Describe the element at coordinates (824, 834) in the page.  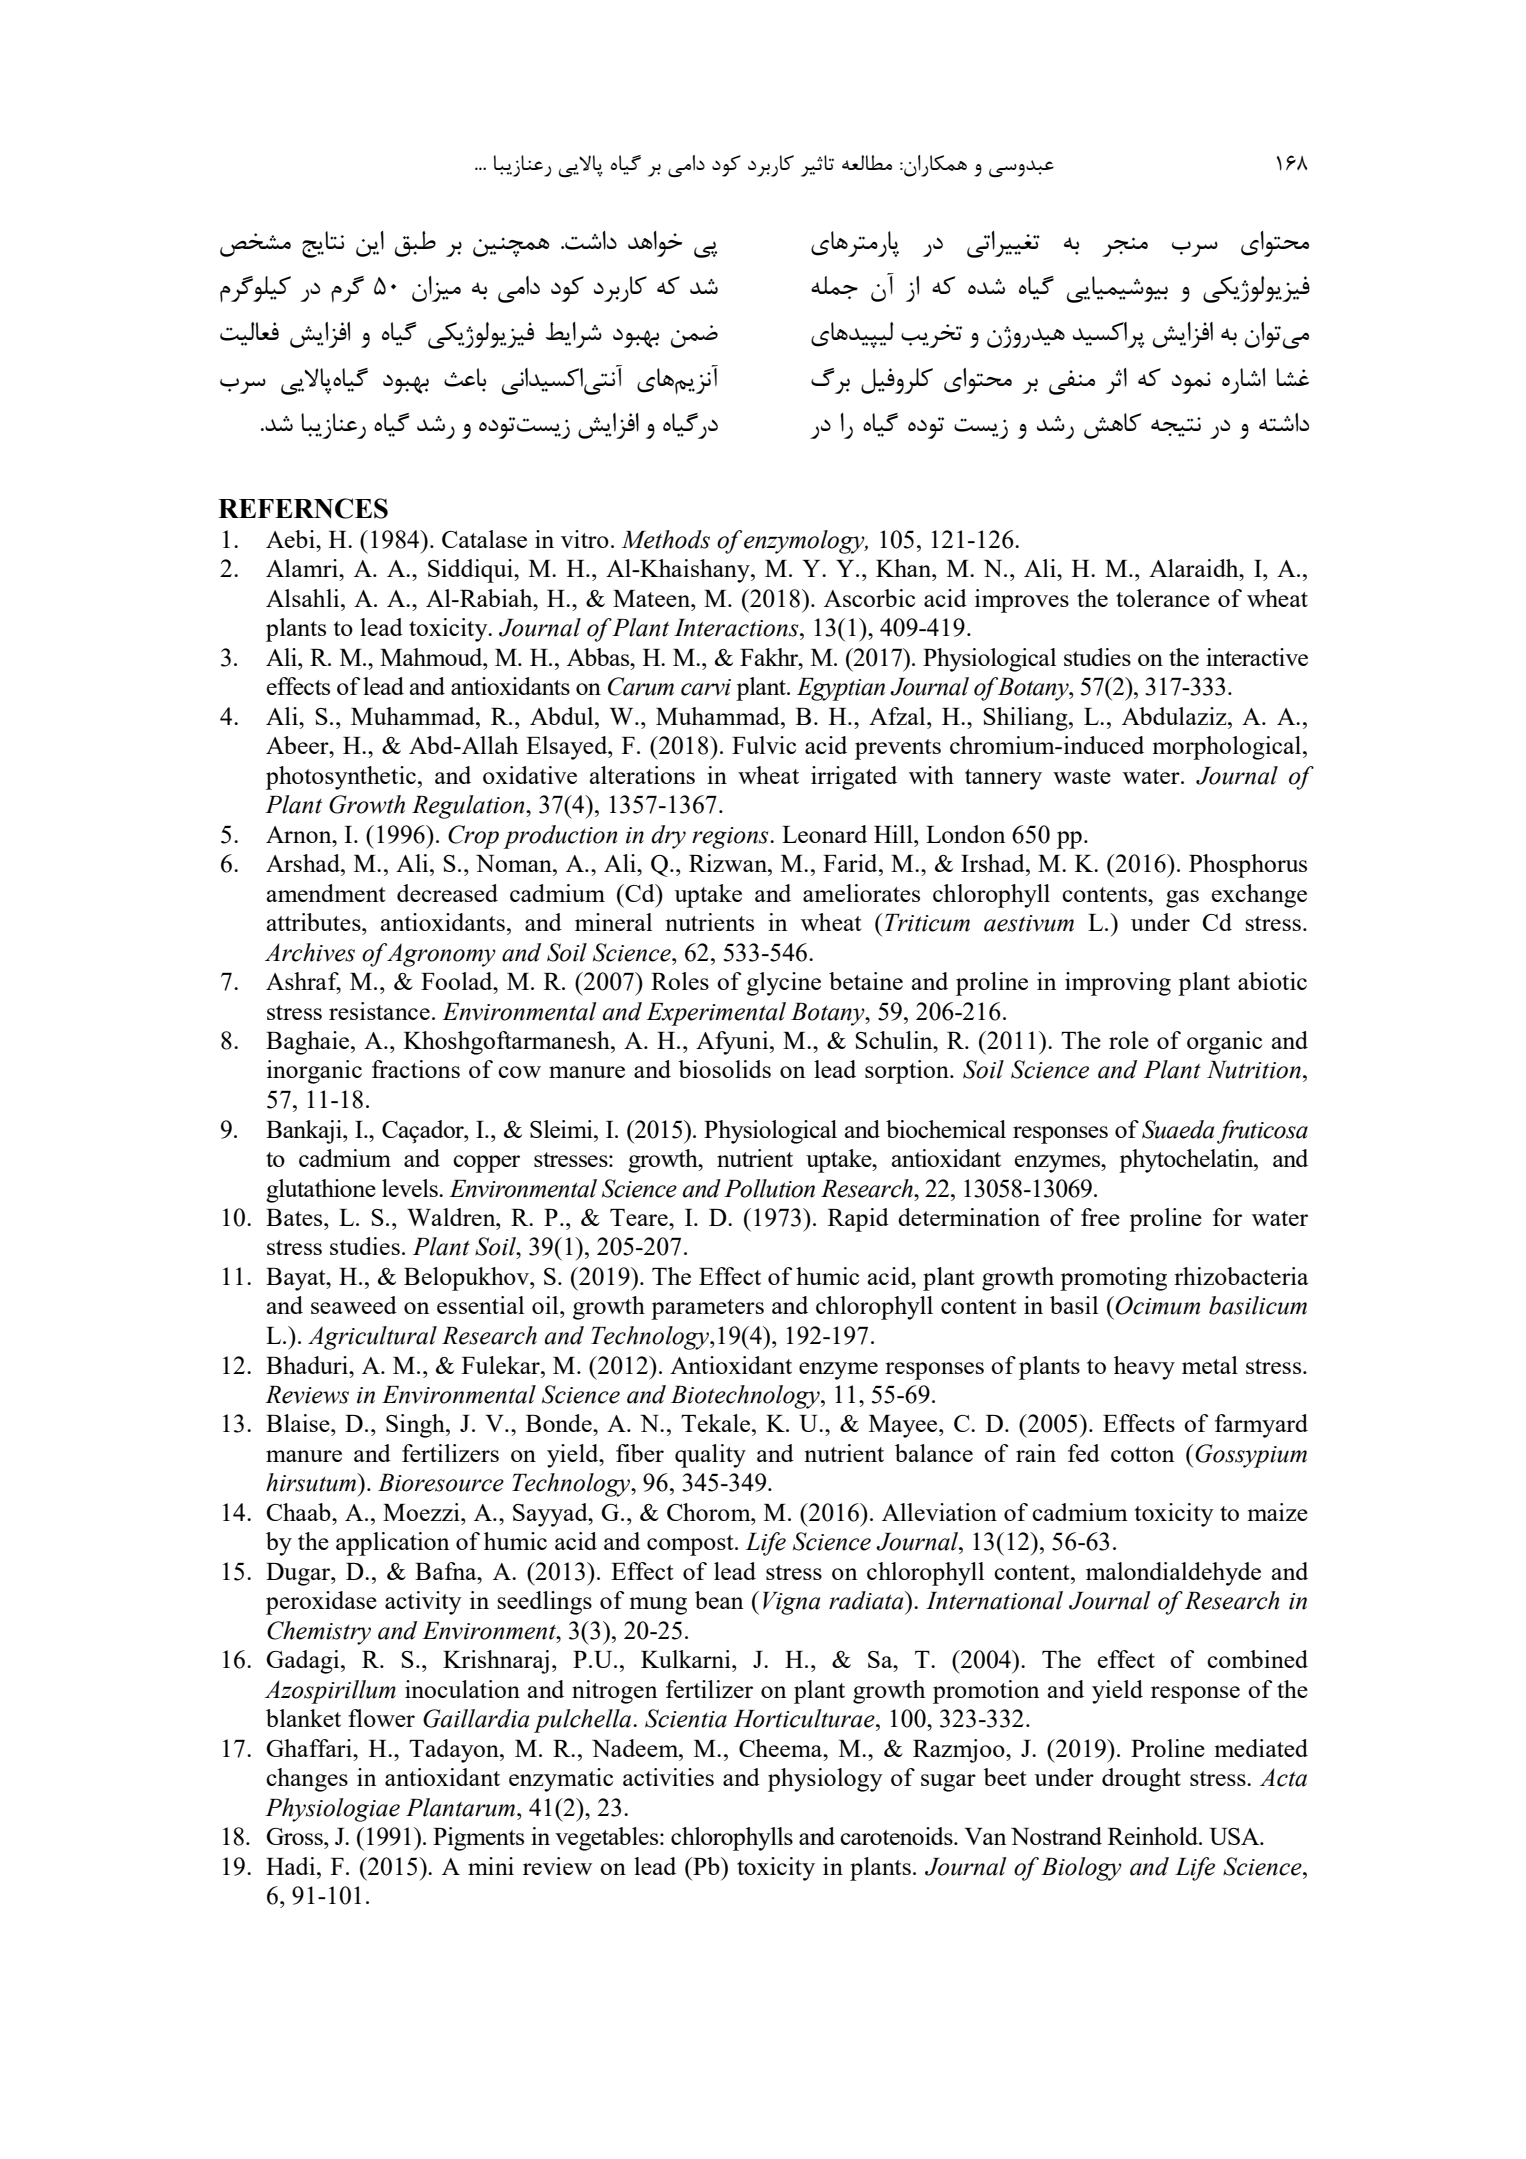
I see `Leonard` at that location.
